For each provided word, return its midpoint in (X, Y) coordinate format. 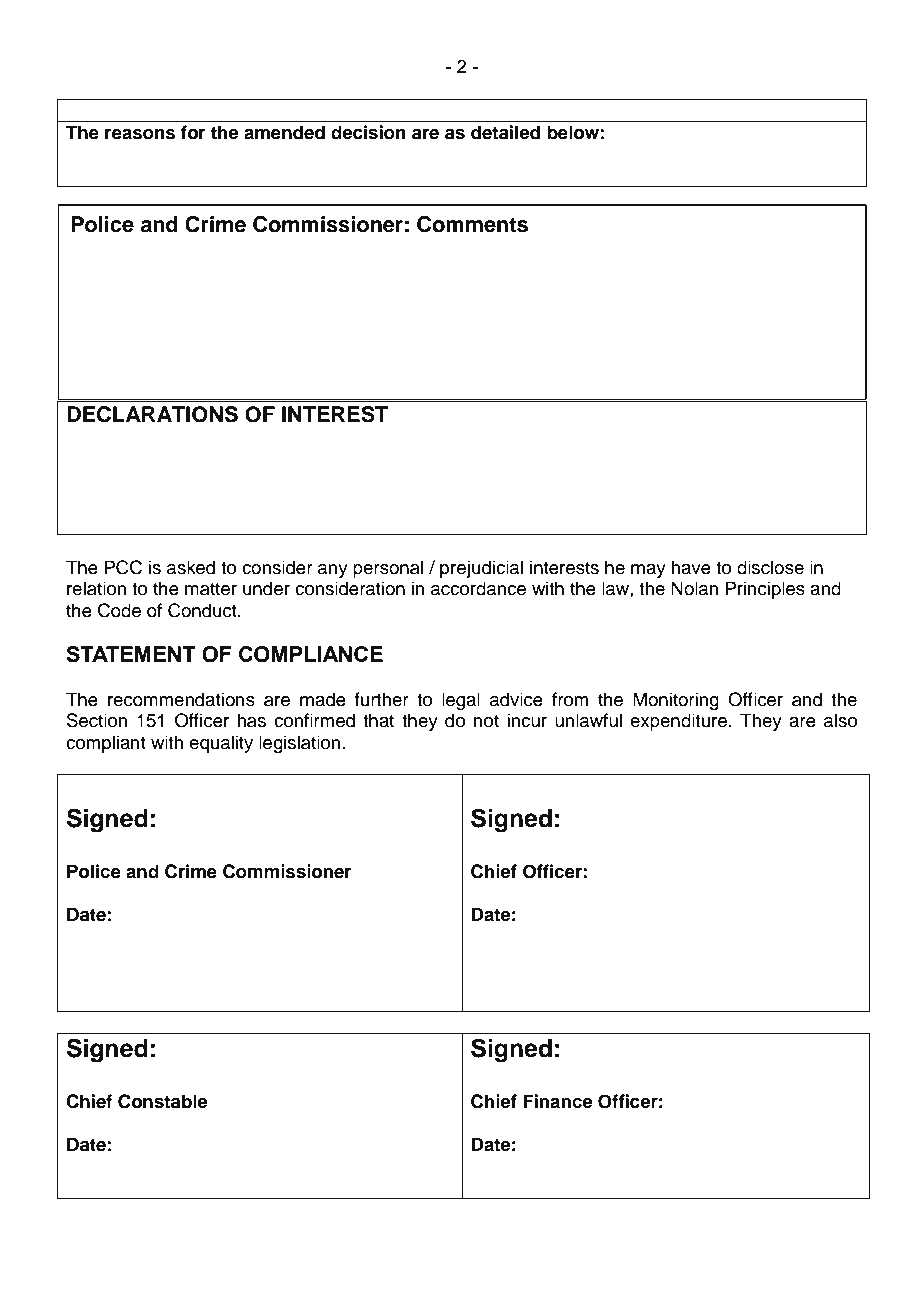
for (193, 132)
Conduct (203, 610)
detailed (505, 132)
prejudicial (481, 569)
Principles (765, 590)
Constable (163, 1101)
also (840, 720)
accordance (478, 588)
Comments (472, 224)
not (486, 721)
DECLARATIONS (152, 414)
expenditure (678, 722)
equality (221, 744)
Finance (558, 1101)
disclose (770, 567)
